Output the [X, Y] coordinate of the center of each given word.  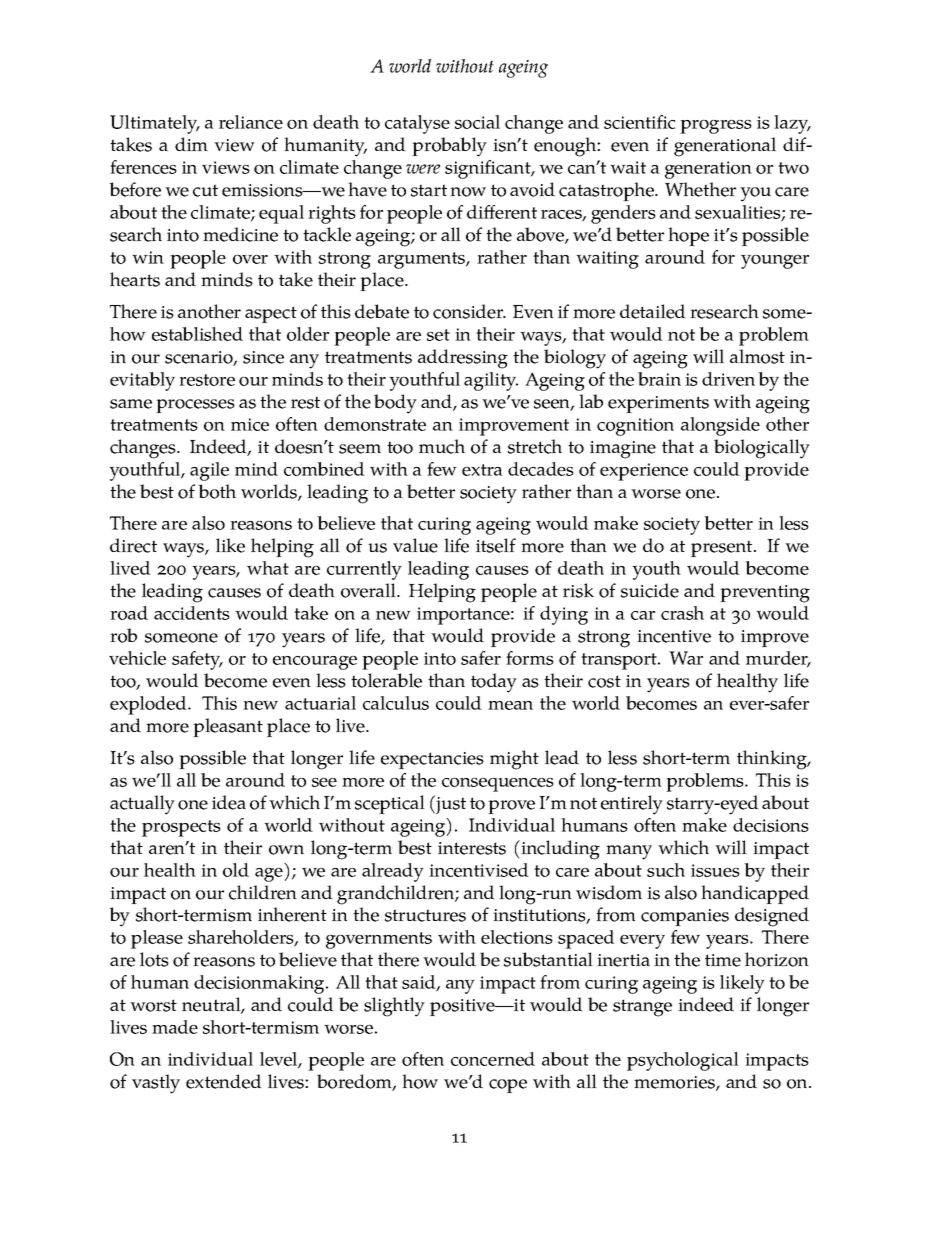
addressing [463, 359]
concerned [493, 1059]
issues [715, 870]
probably [449, 147]
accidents [192, 613]
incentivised [479, 870]
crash [682, 613]
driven [728, 379]
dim [191, 144]
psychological [683, 1061]
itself [496, 545]
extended [224, 1081]
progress [716, 127]
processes [195, 406]
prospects [181, 828]
